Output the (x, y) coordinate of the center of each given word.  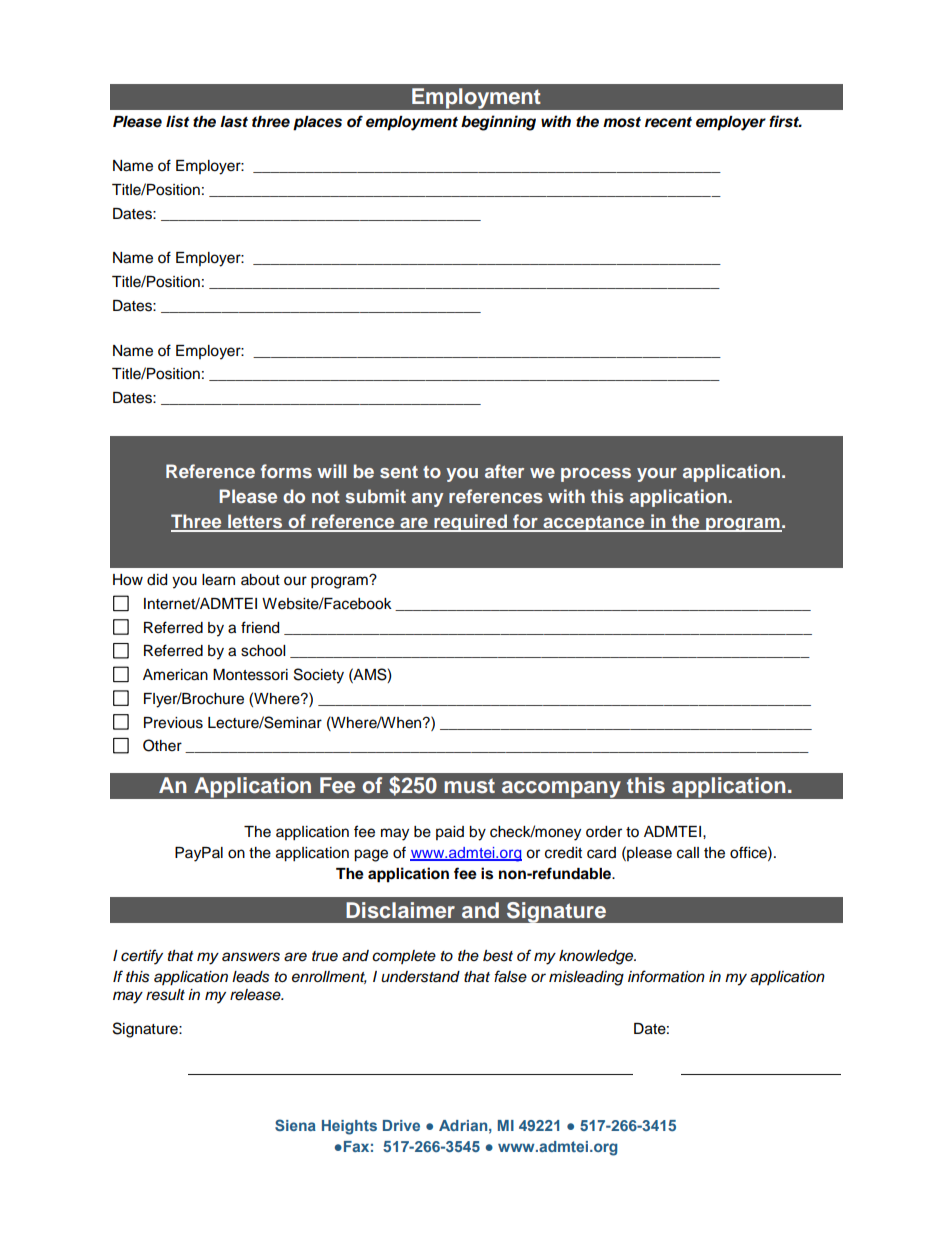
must (469, 786)
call (688, 853)
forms (286, 471)
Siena (295, 1125)
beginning (498, 123)
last (234, 122)
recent (668, 122)
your (657, 475)
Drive (401, 1125)
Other (162, 745)
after (504, 471)
